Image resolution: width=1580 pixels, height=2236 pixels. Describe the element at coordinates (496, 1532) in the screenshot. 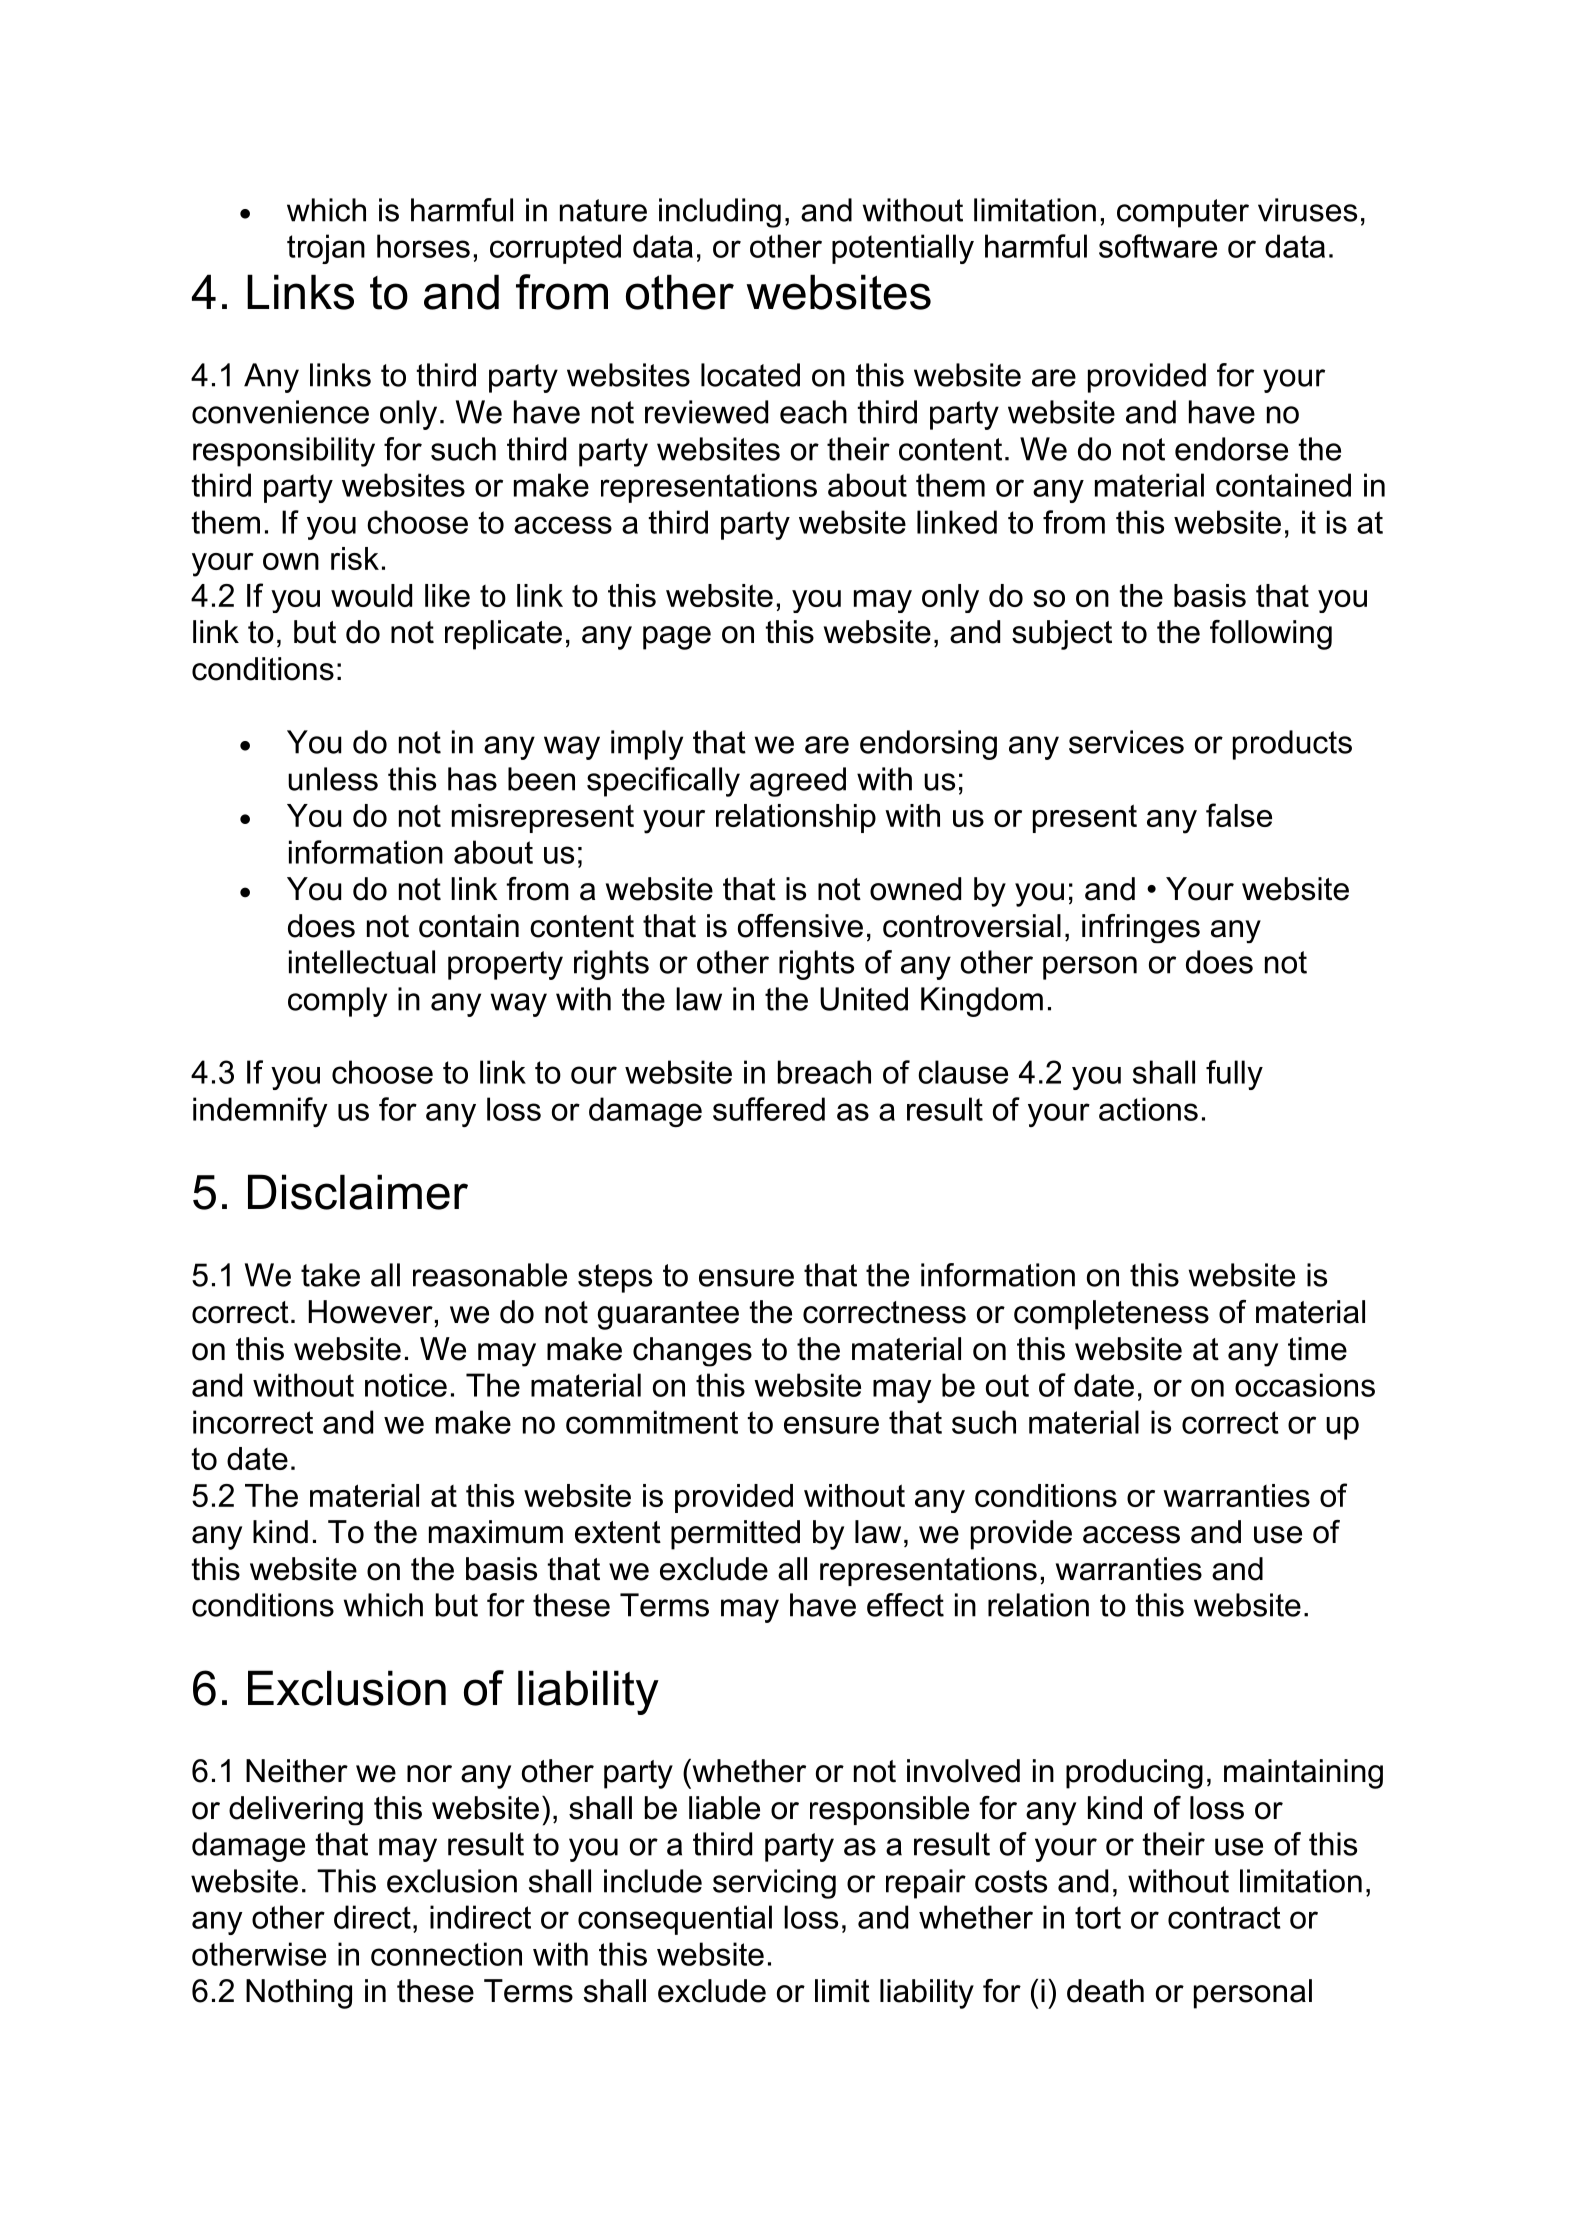

I see `maximum` at that location.
